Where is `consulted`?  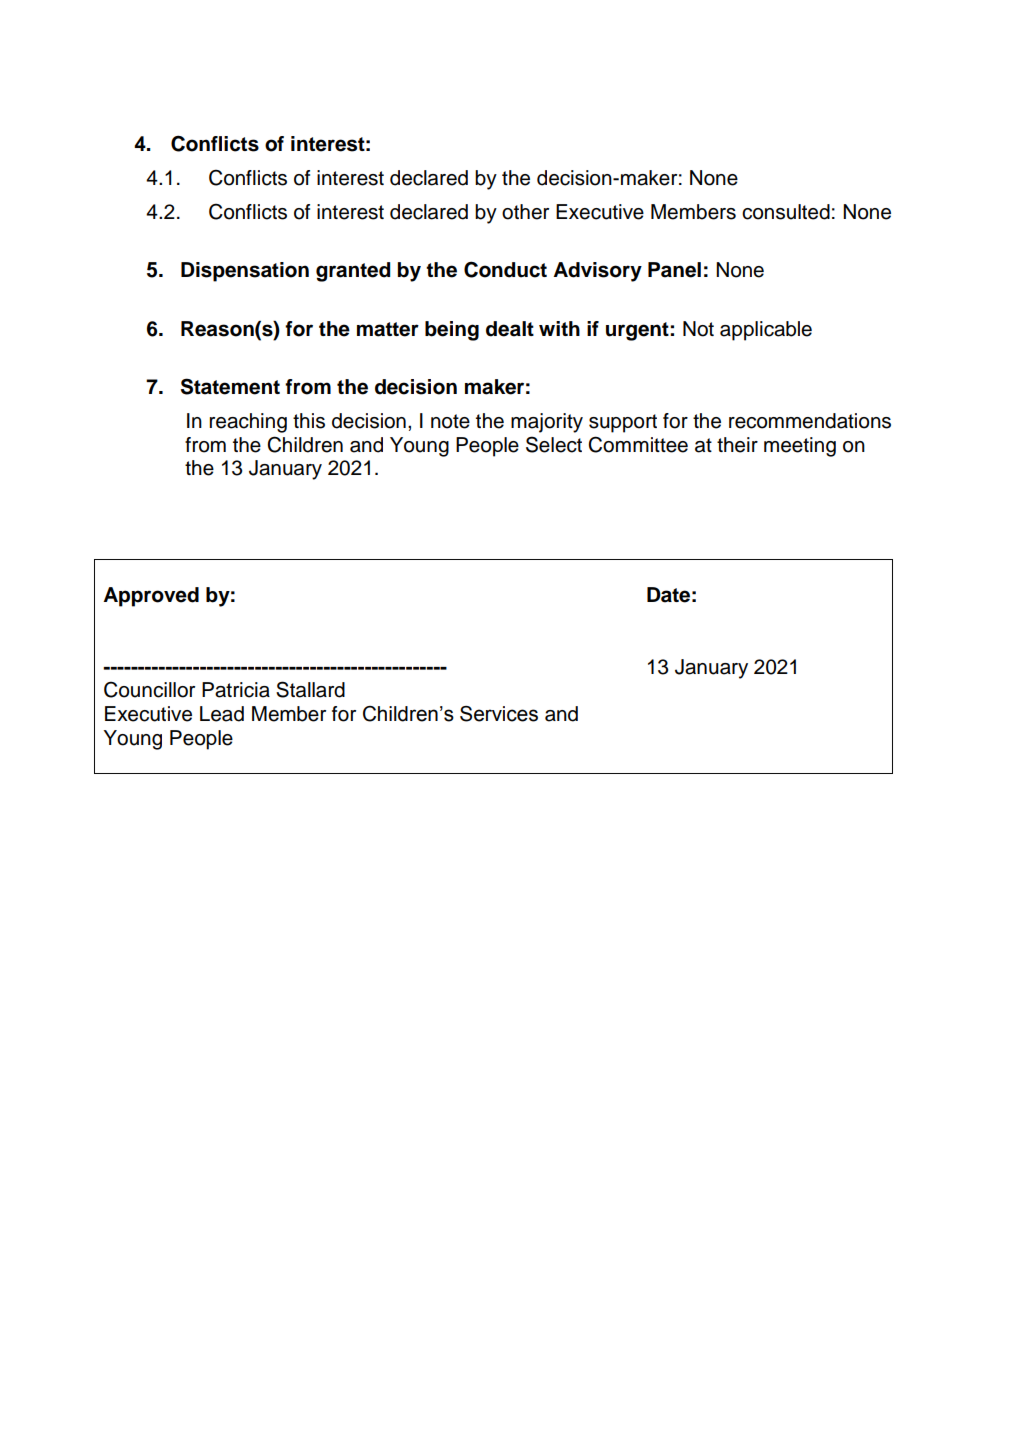 consulted is located at coordinates (786, 212).
